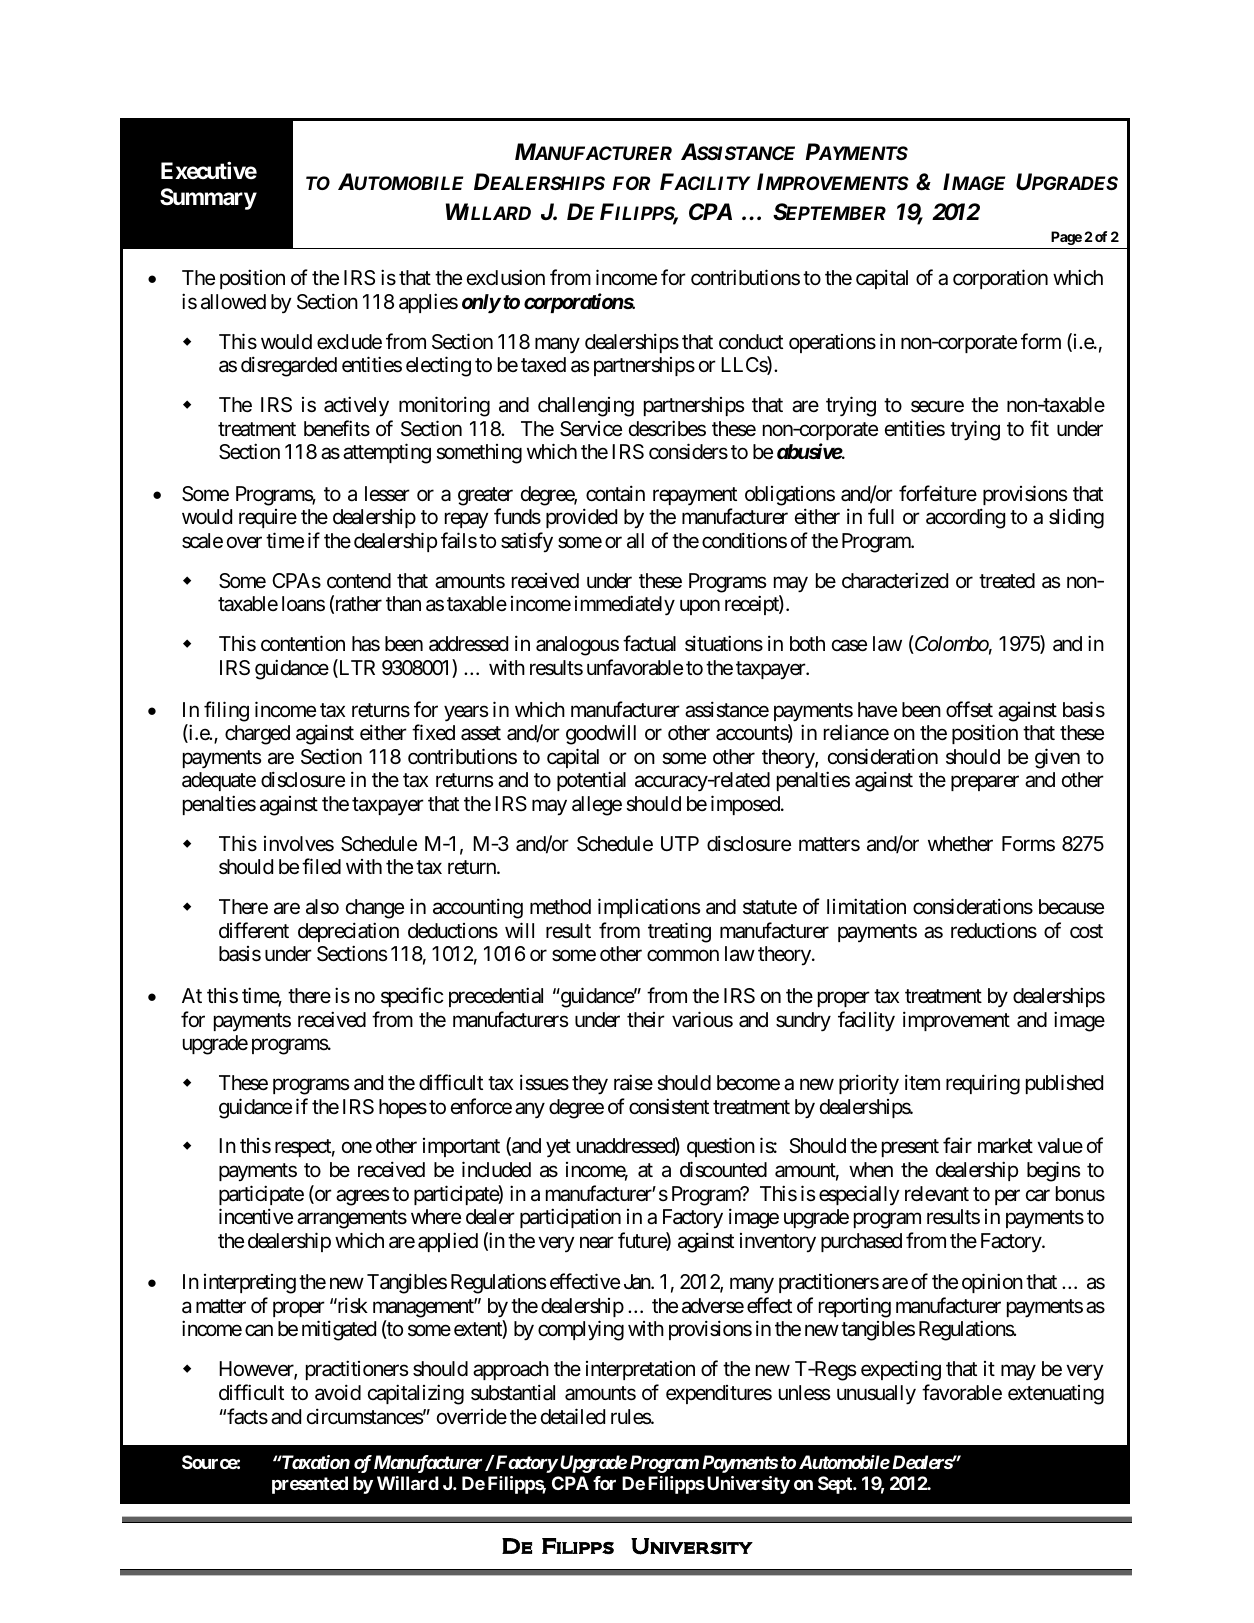 The height and width of the screenshot is (1623, 1254). Describe the element at coordinates (1007, 581) in the screenshot. I see `treated` at that location.
